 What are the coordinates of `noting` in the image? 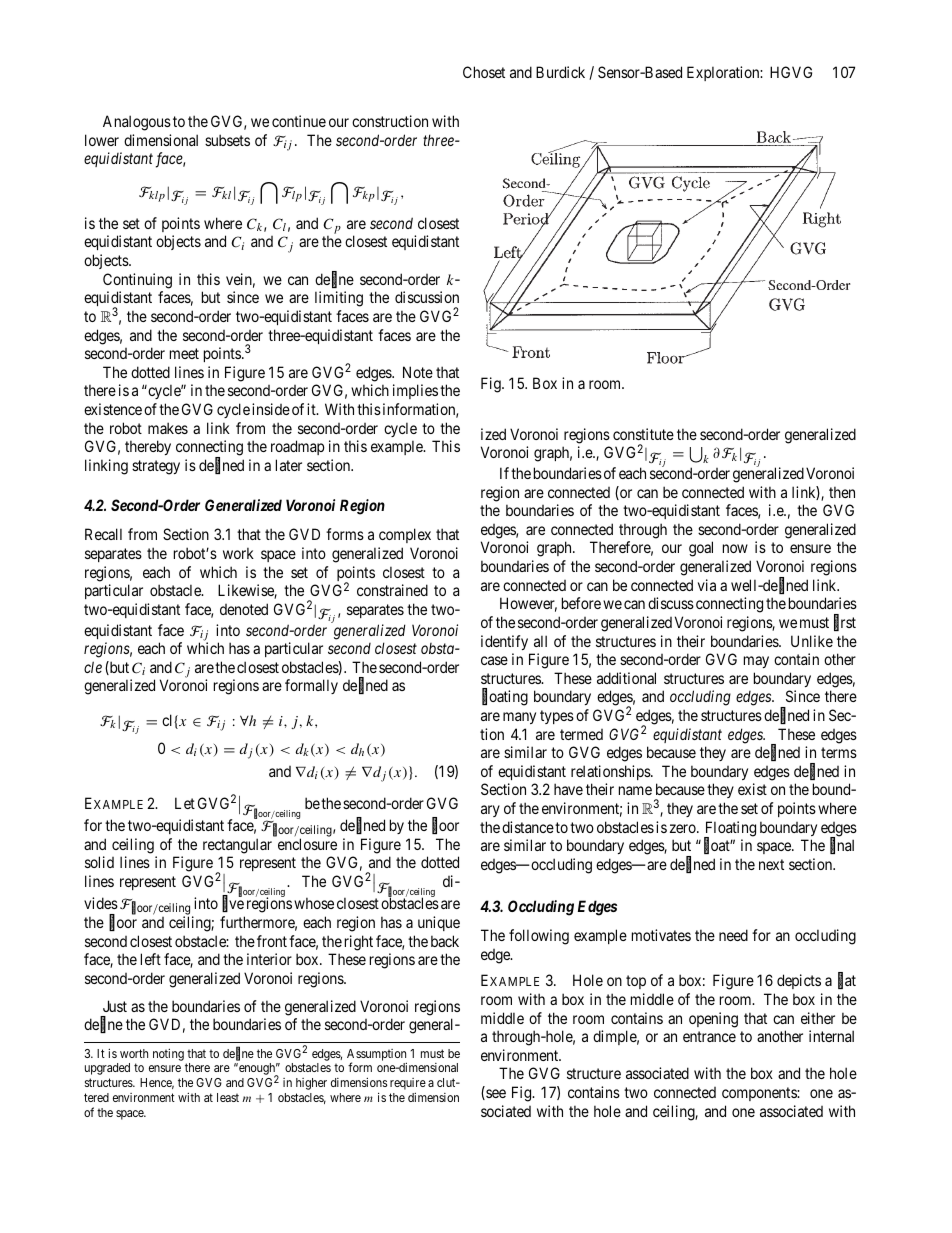 It's located at (168, 1054).
